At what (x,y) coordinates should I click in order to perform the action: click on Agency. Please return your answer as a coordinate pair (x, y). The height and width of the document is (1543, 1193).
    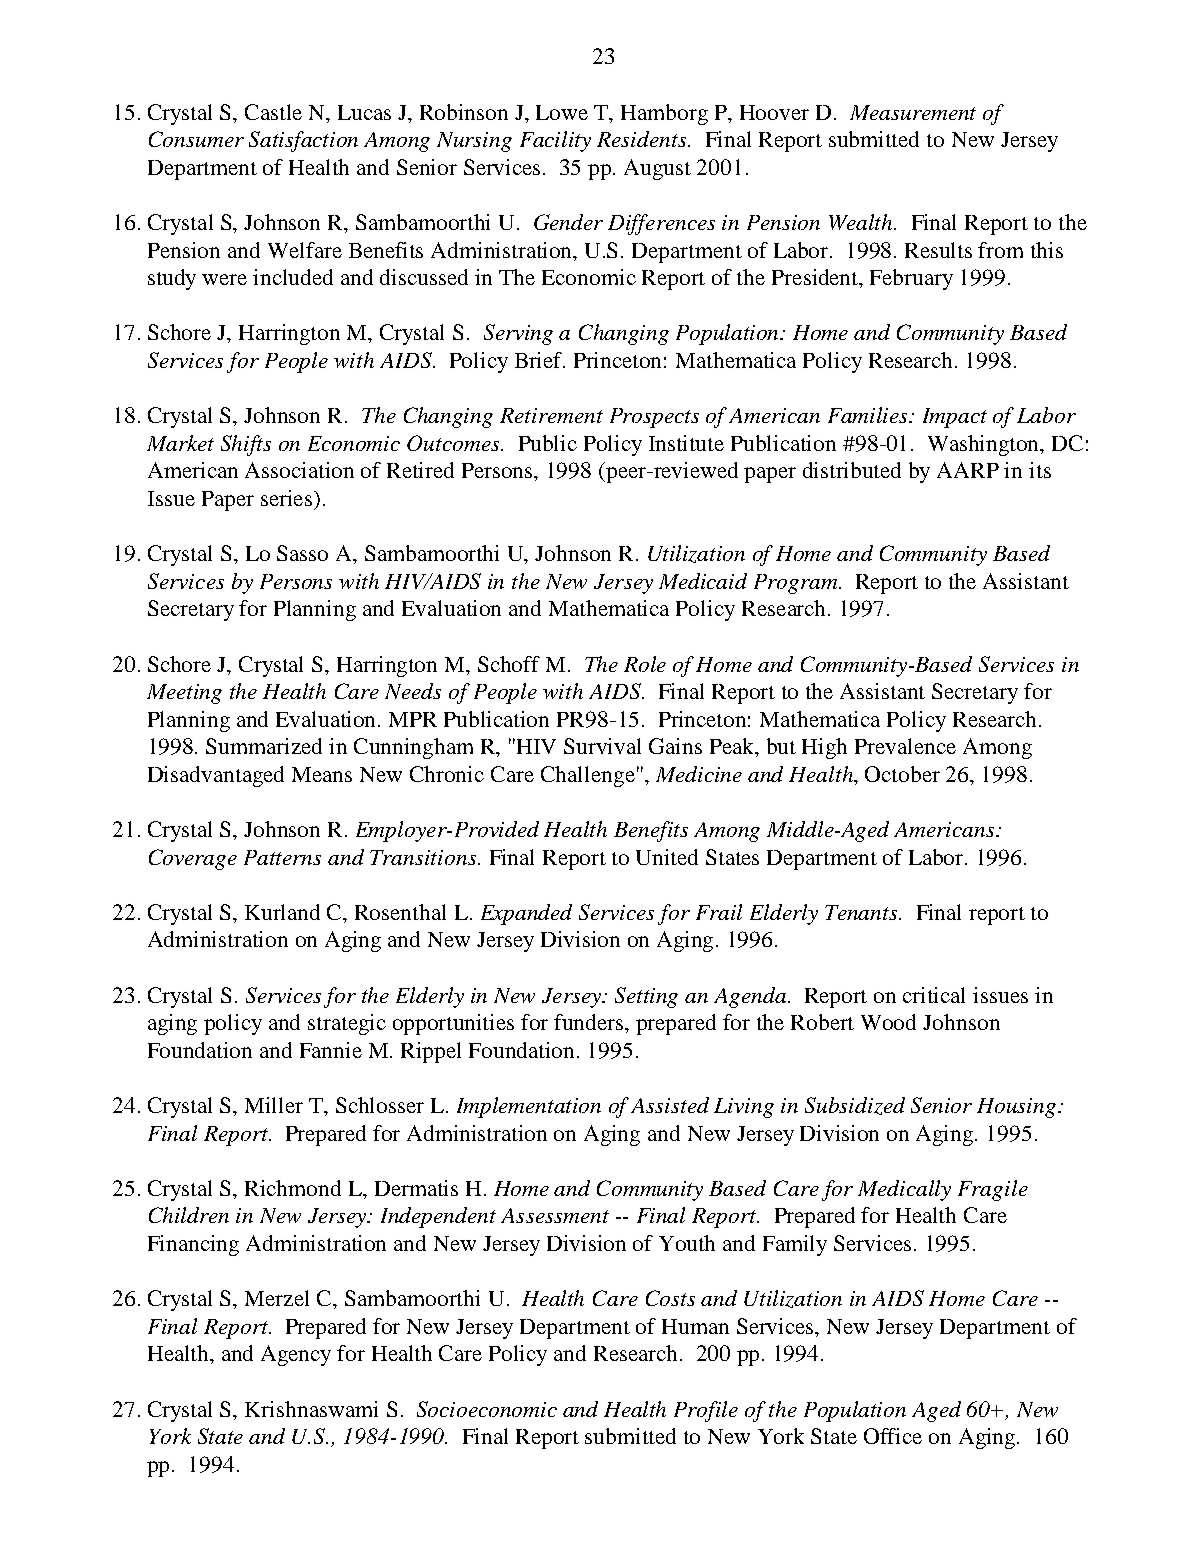
    Looking at the image, I should click on (296, 1355).
